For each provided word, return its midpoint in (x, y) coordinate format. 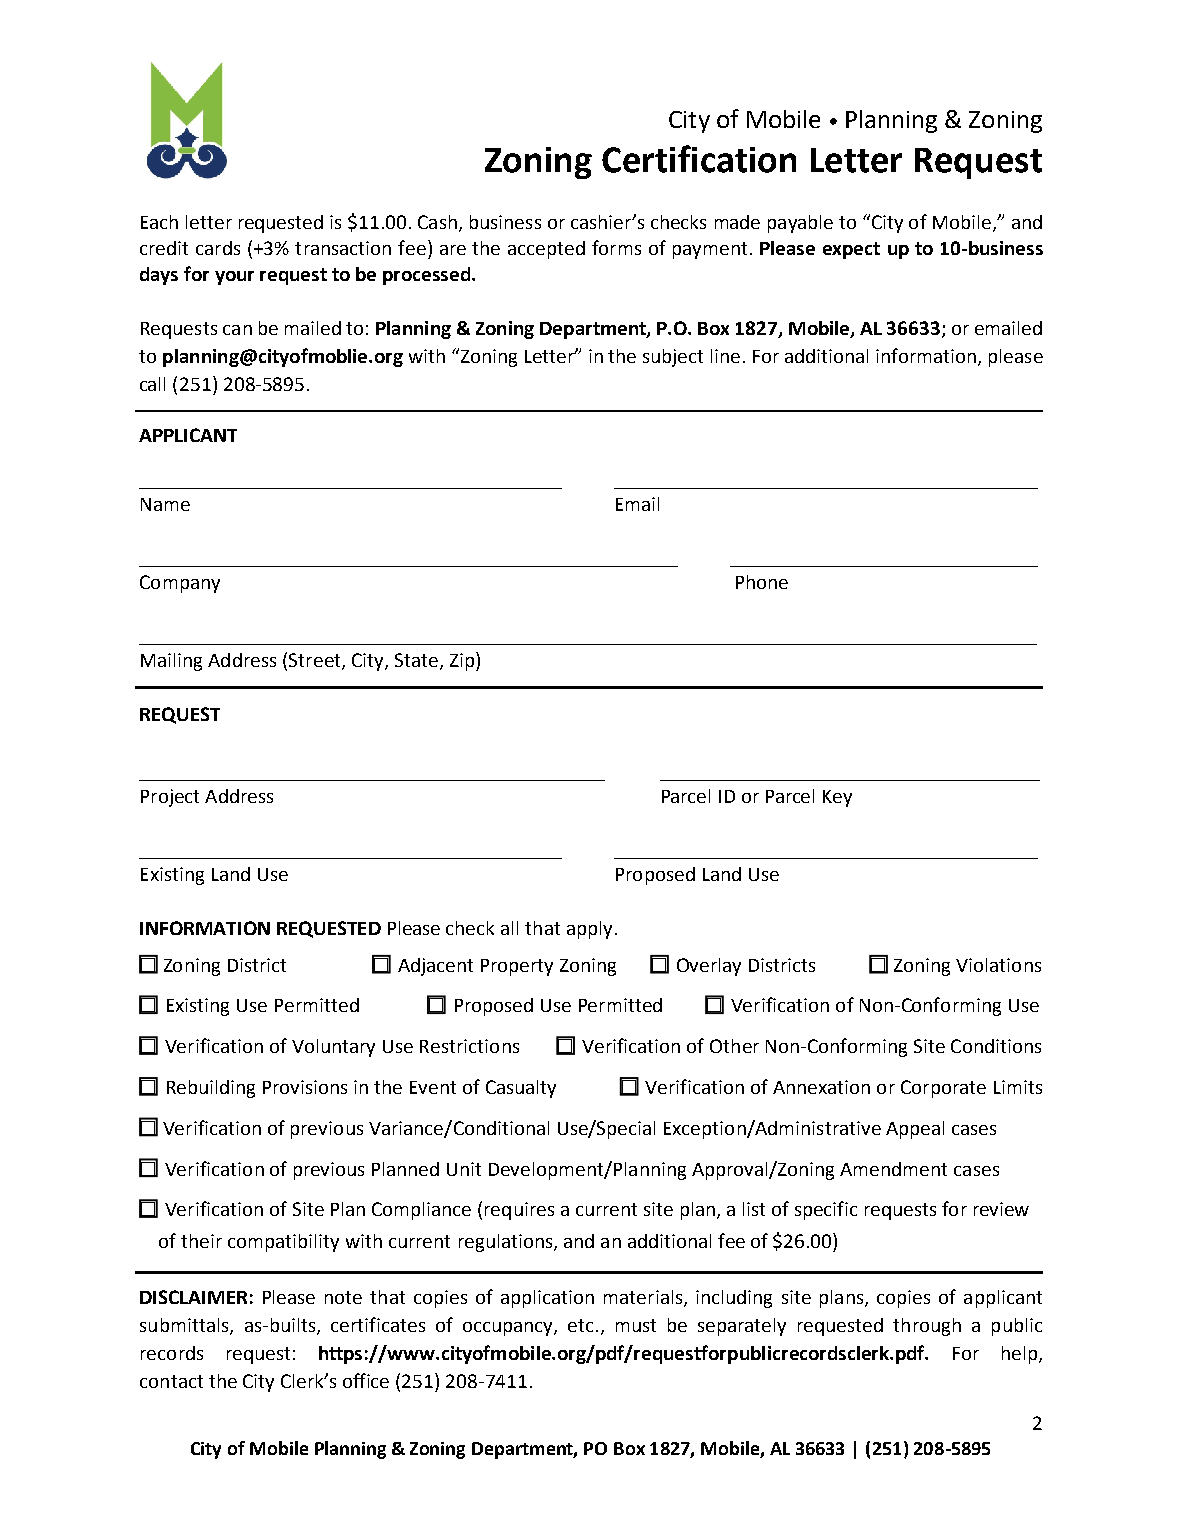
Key (837, 798)
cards (218, 248)
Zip (463, 661)
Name (165, 504)
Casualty (521, 1089)
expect (851, 250)
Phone (762, 582)
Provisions (305, 1087)
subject (673, 358)
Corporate (943, 1089)
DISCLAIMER (193, 1297)
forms (616, 247)
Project (170, 798)
